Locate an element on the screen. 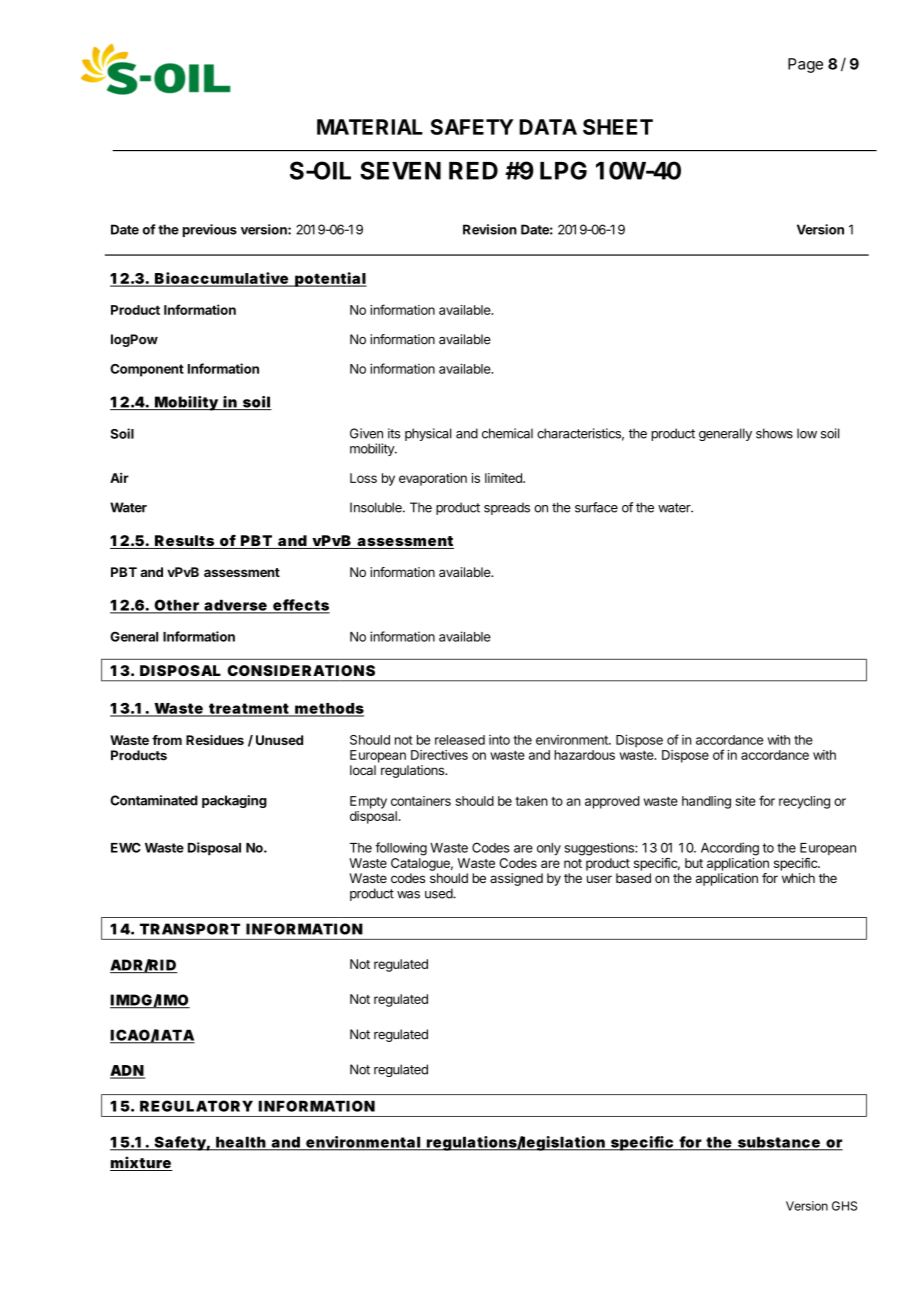 This screenshot has height=1308, width=924. Component is located at coordinates (147, 370).
